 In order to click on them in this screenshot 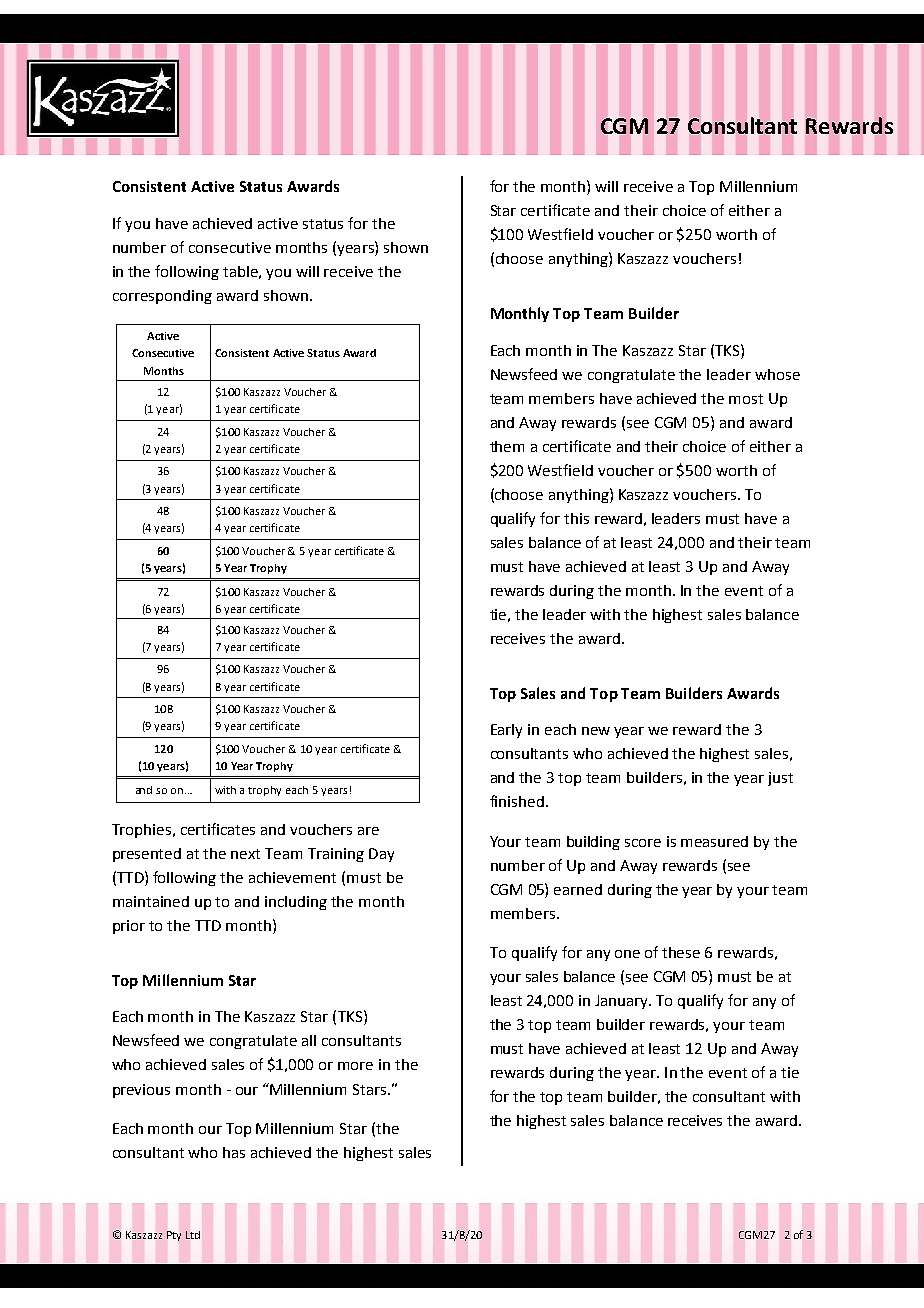, I will do `click(507, 446)`.
